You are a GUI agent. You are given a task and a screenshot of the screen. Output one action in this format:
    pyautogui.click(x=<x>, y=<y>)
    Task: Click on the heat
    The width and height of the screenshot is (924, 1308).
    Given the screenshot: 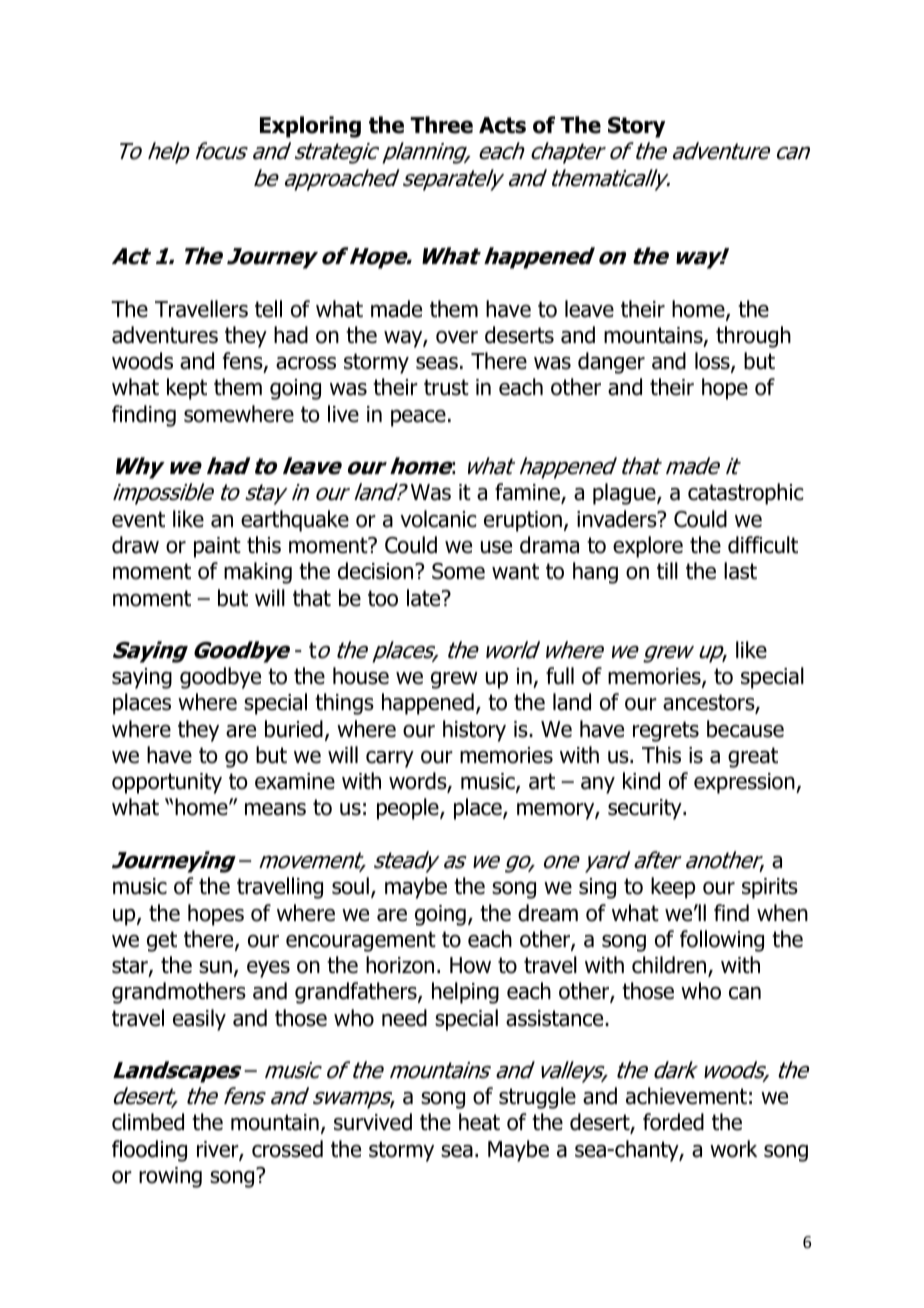 What is the action you would take?
    pyautogui.click(x=479, y=1122)
